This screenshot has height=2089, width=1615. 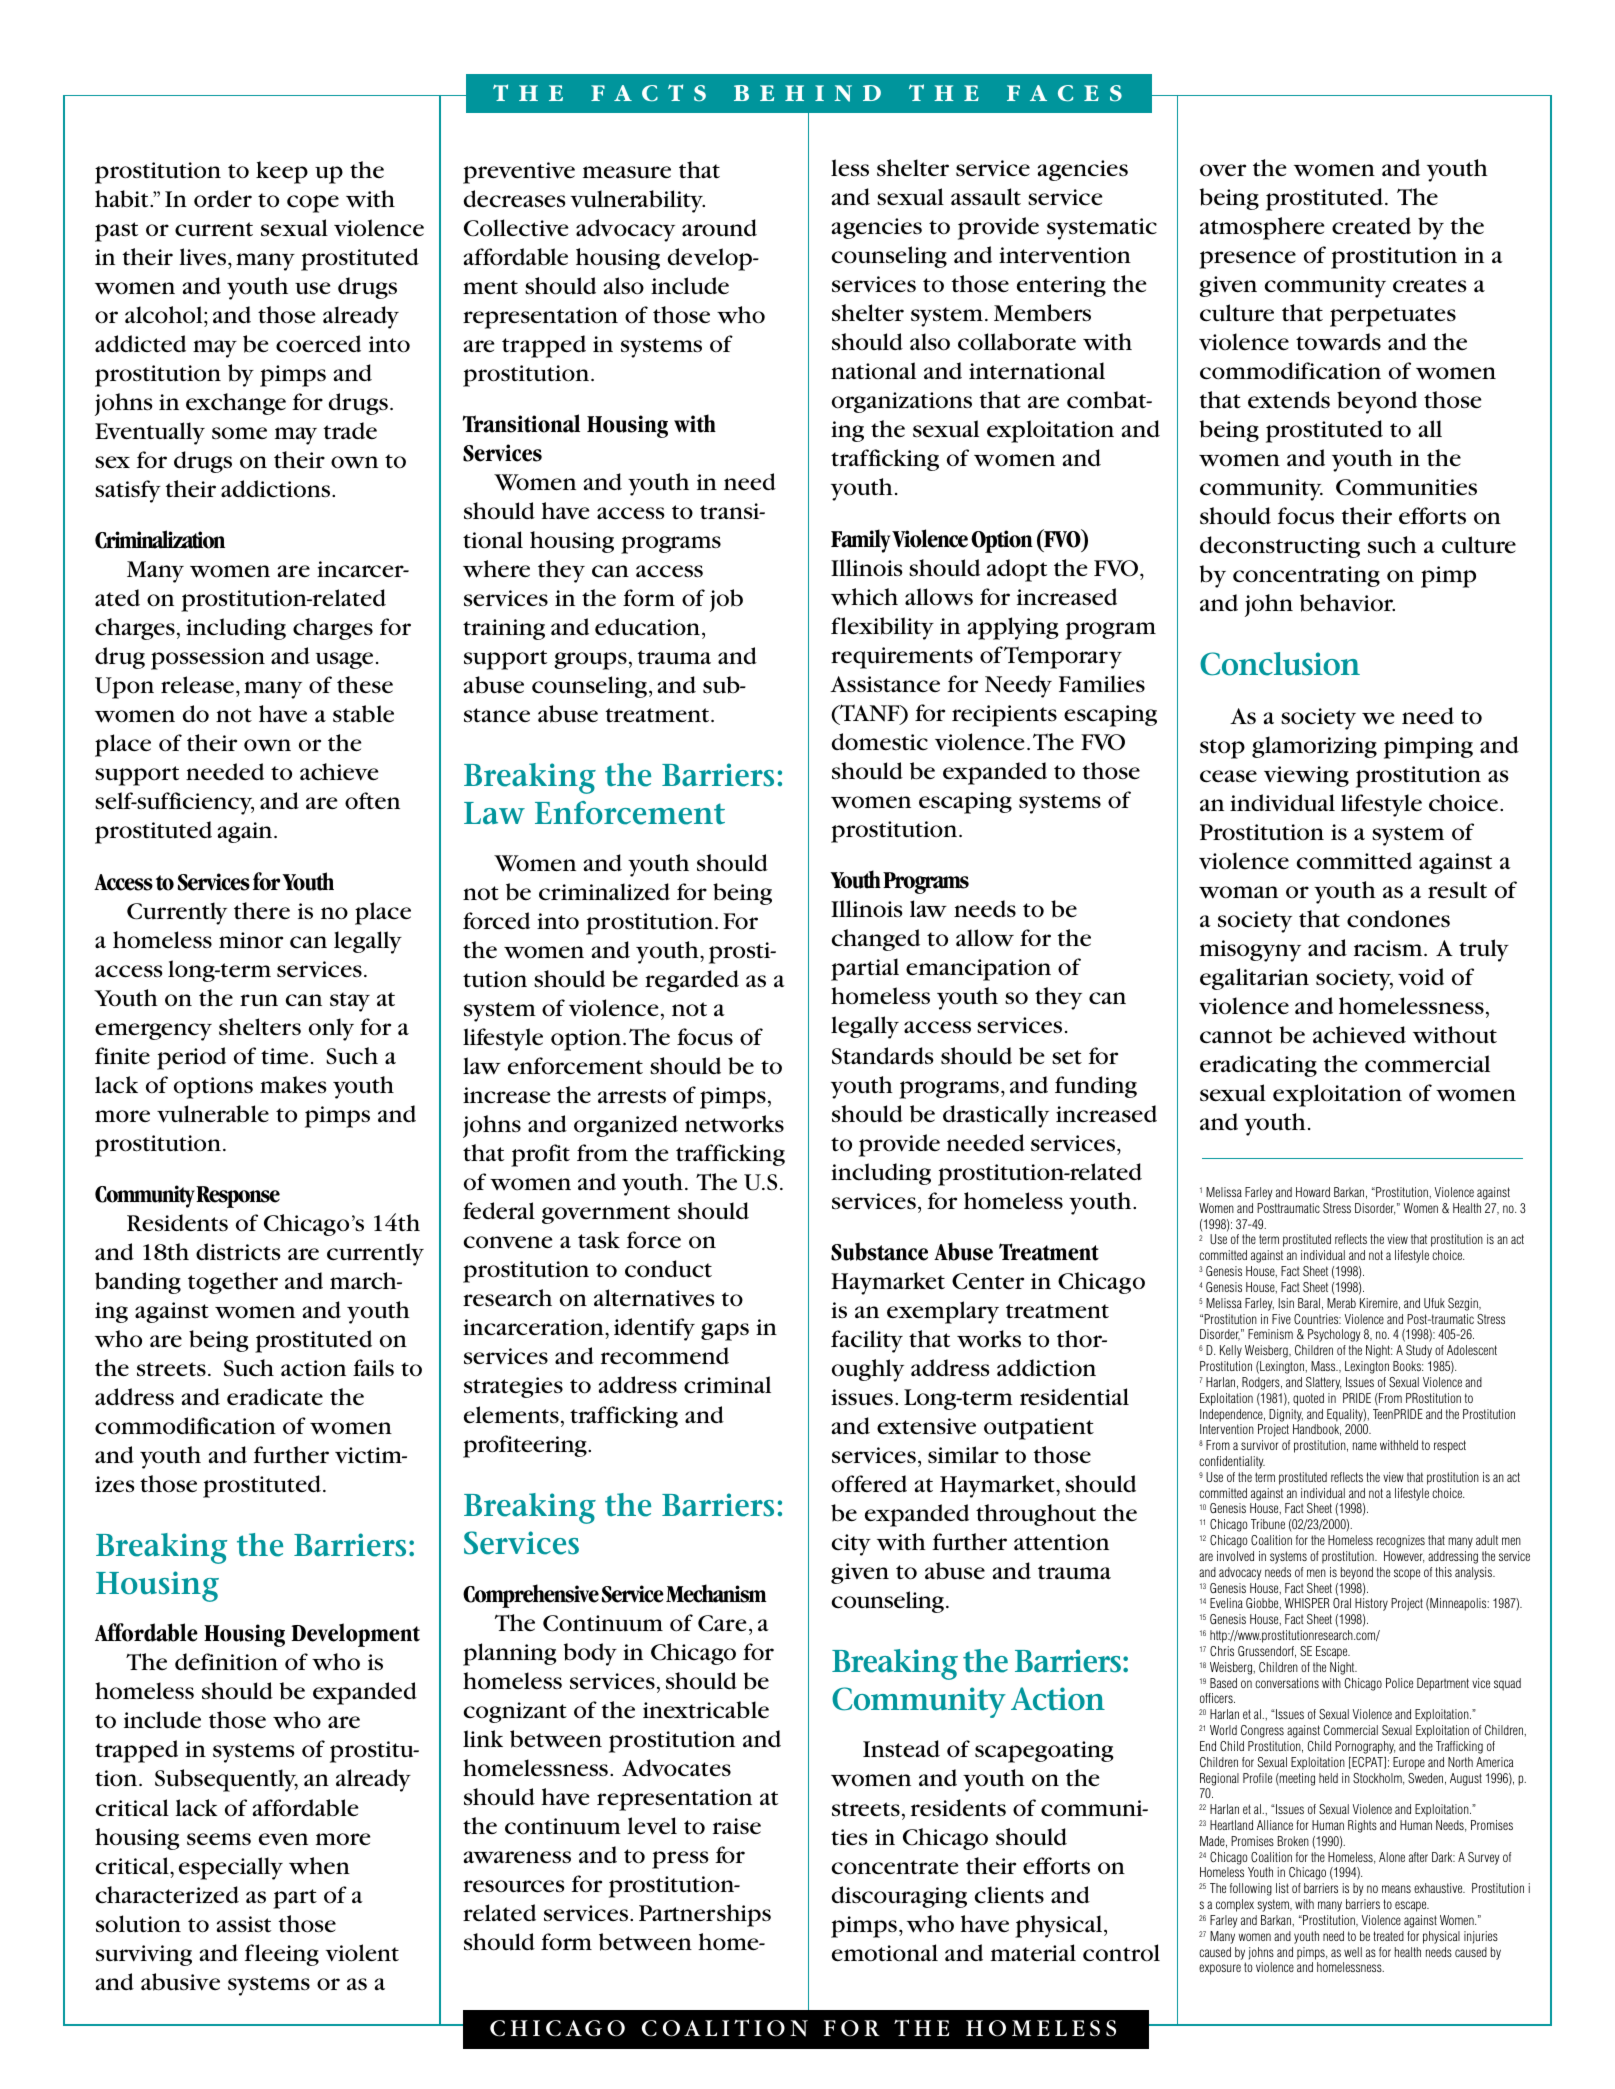 What do you see at coordinates (1324, 1366) in the screenshot?
I see `Mass` at bounding box center [1324, 1366].
